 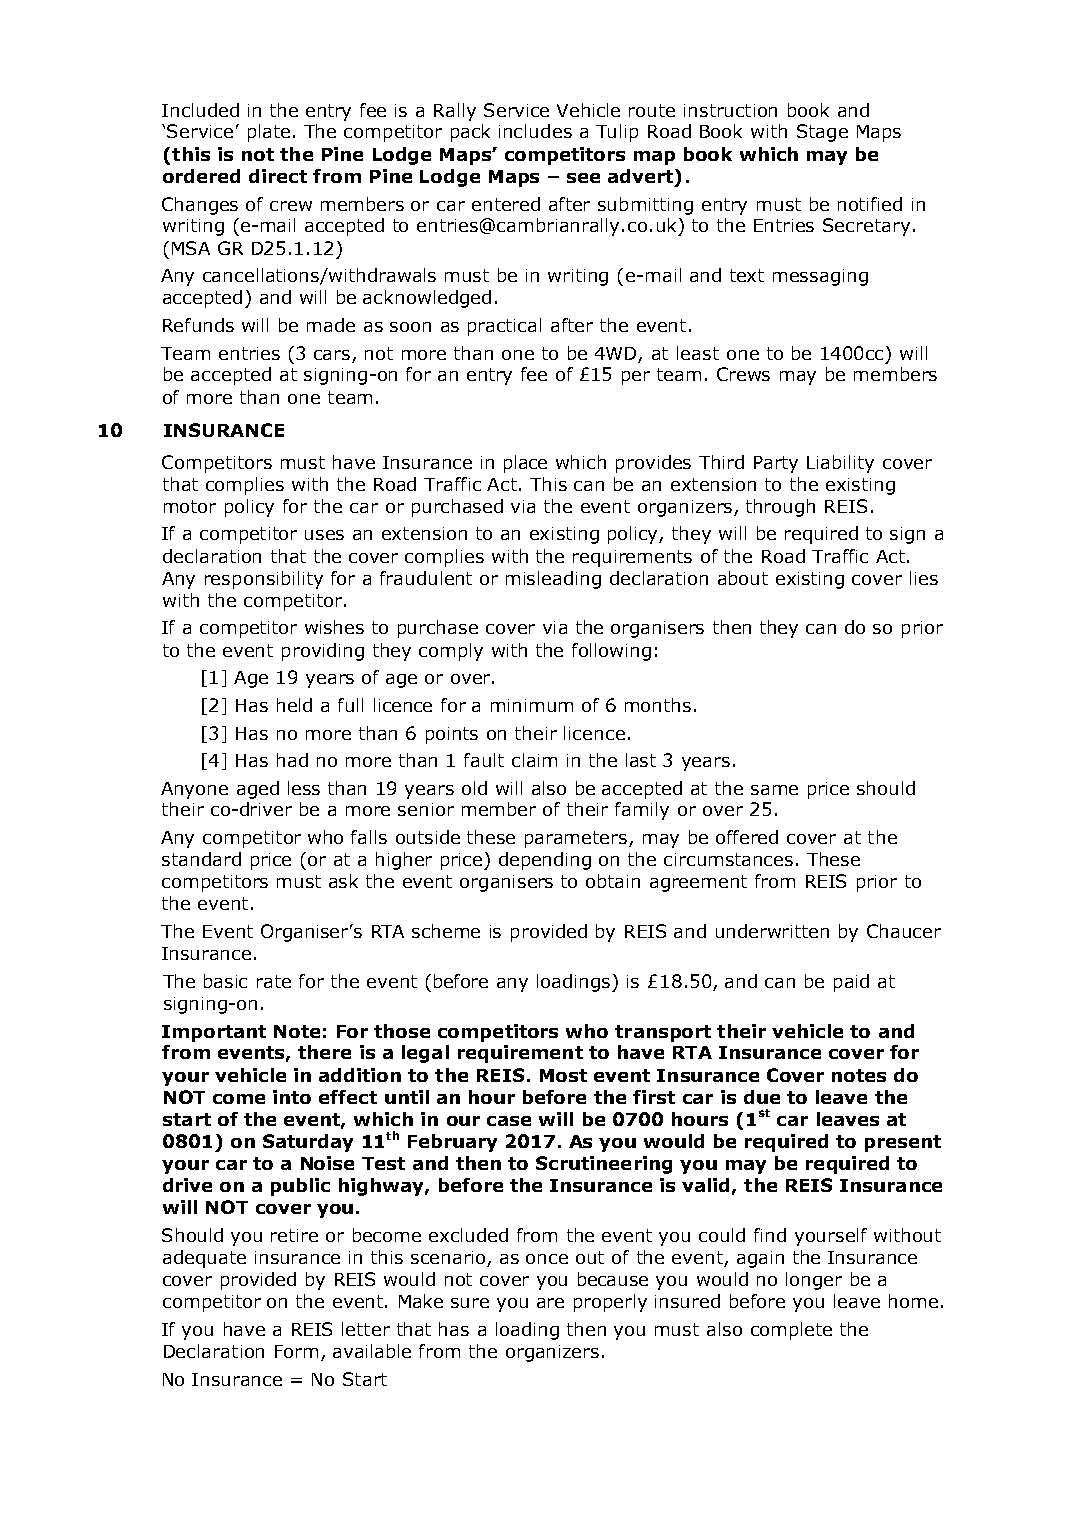 I want to click on depending, so click(x=545, y=861).
